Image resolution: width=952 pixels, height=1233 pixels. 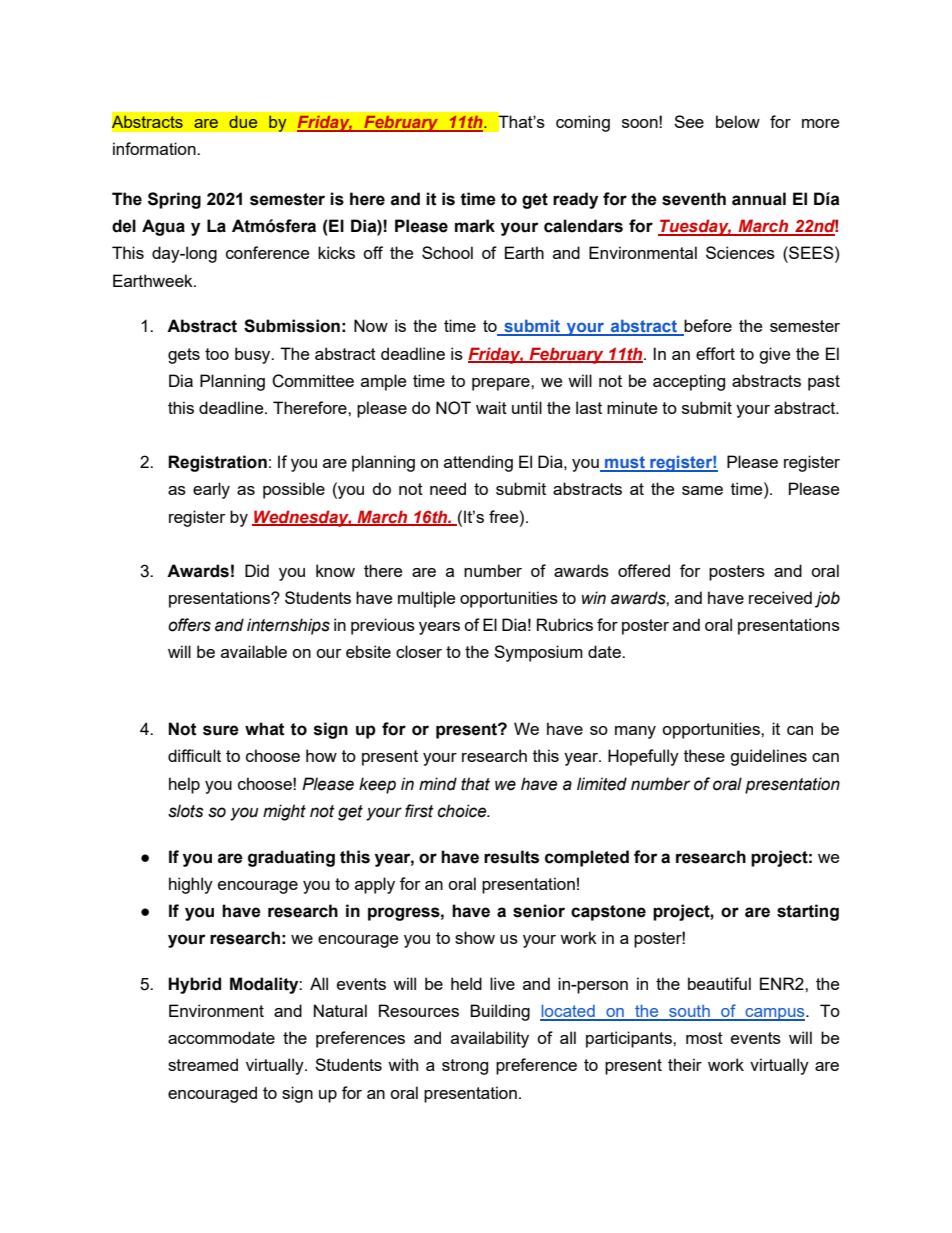 I want to click on prepare, so click(x=502, y=384).
